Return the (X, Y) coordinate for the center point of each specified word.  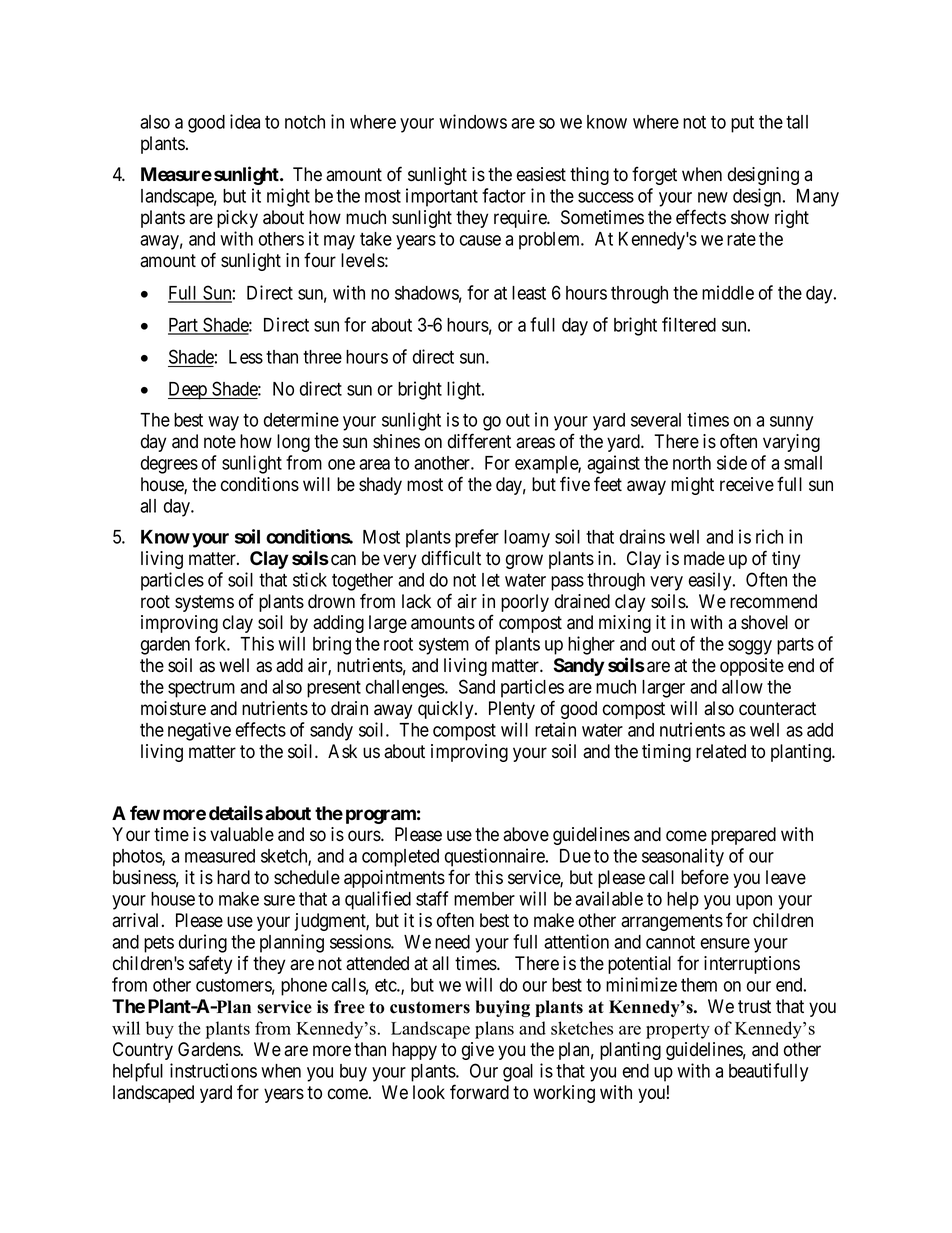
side (732, 462)
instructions (213, 1070)
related (721, 751)
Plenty (512, 710)
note (220, 442)
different (479, 441)
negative (199, 731)
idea (245, 121)
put (742, 124)
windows (473, 121)
